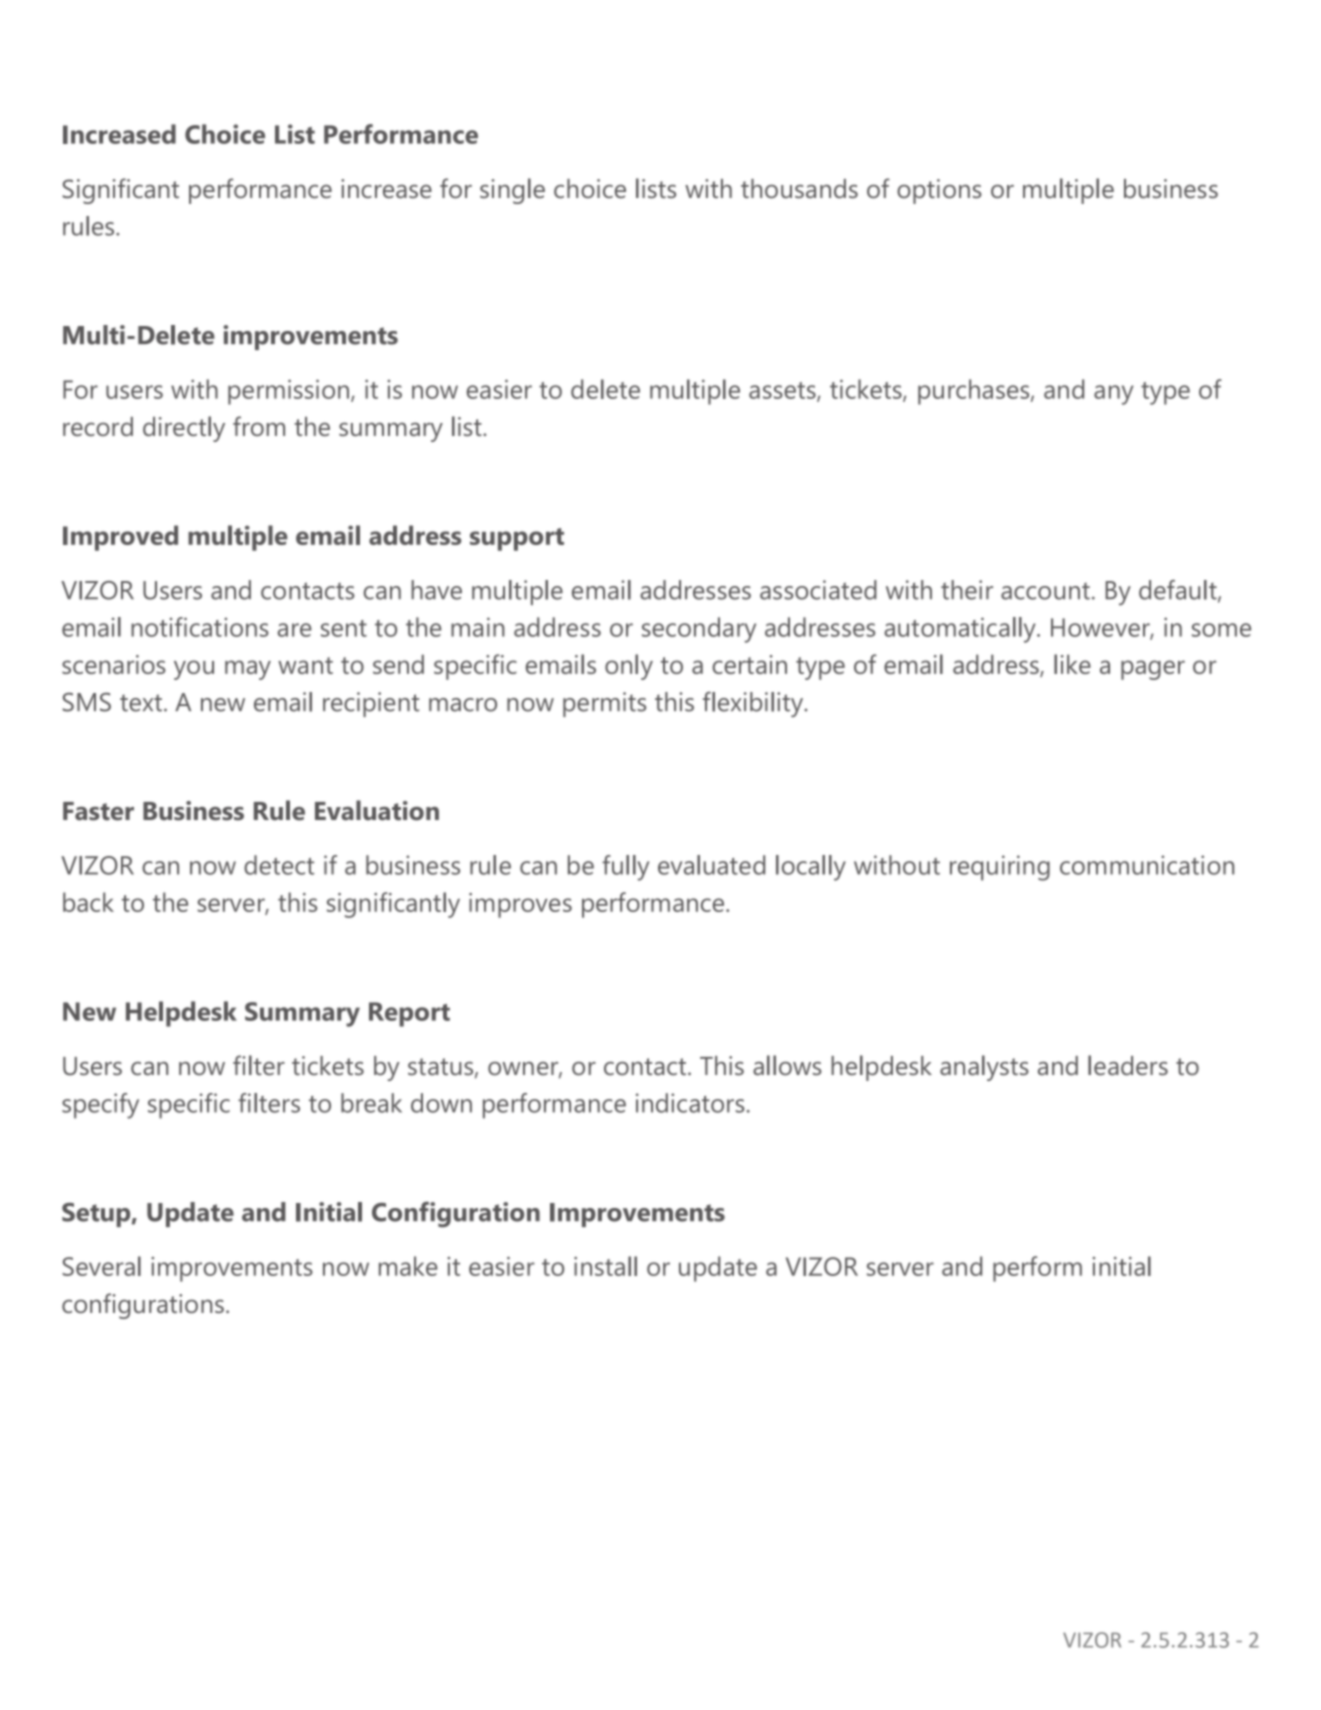 Image resolution: width=1321 pixels, height=1710 pixels. Describe the element at coordinates (1045, 591) in the image. I see `account` at that location.
